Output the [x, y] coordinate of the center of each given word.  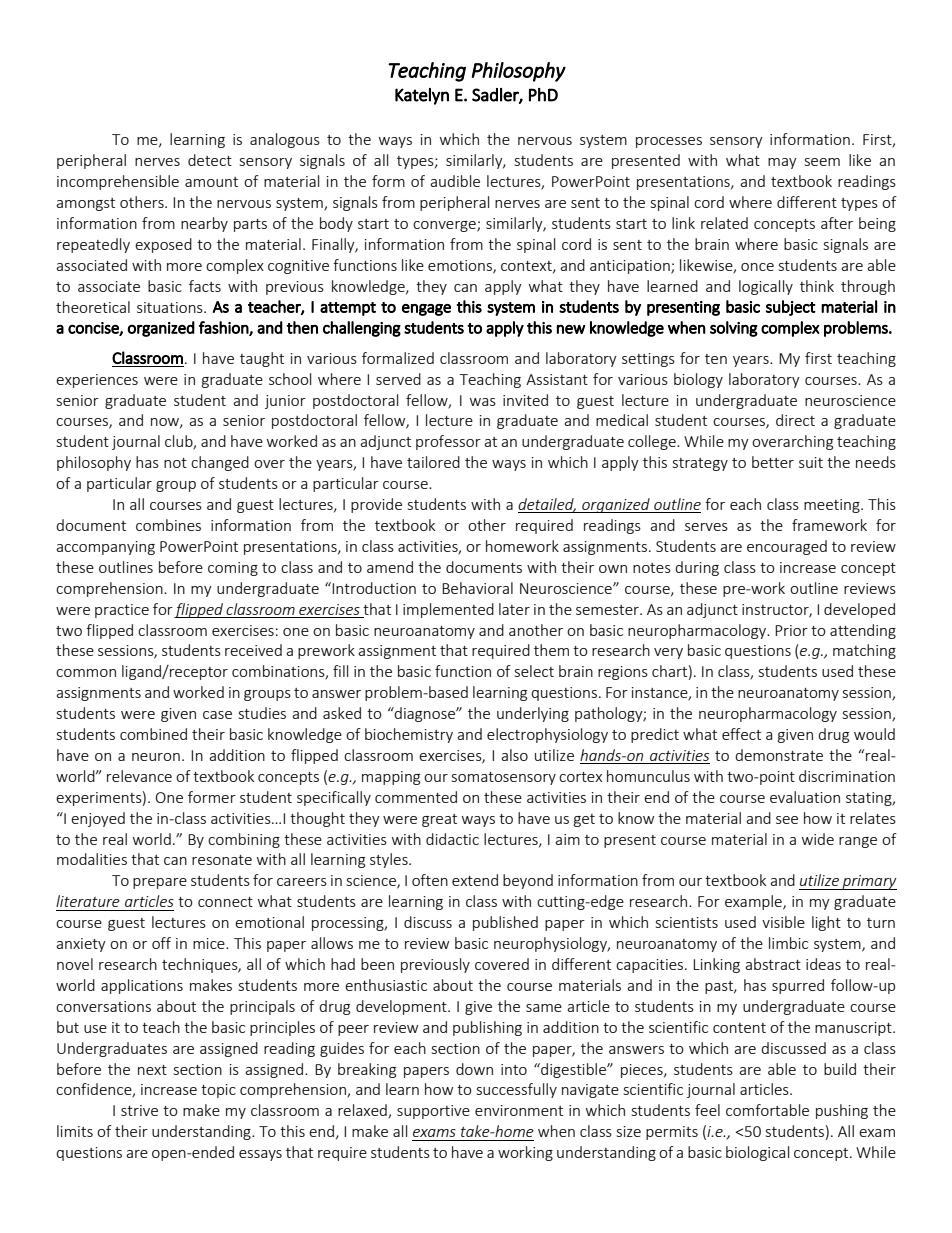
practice [122, 611]
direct [795, 420]
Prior [791, 630]
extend [475, 880]
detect [210, 160]
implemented [448, 610]
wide [818, 839]
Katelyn [422, 96]
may [782, 163]
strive [139, 1110]
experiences [97, 381]
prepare [160, 883]
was [483, 402]
